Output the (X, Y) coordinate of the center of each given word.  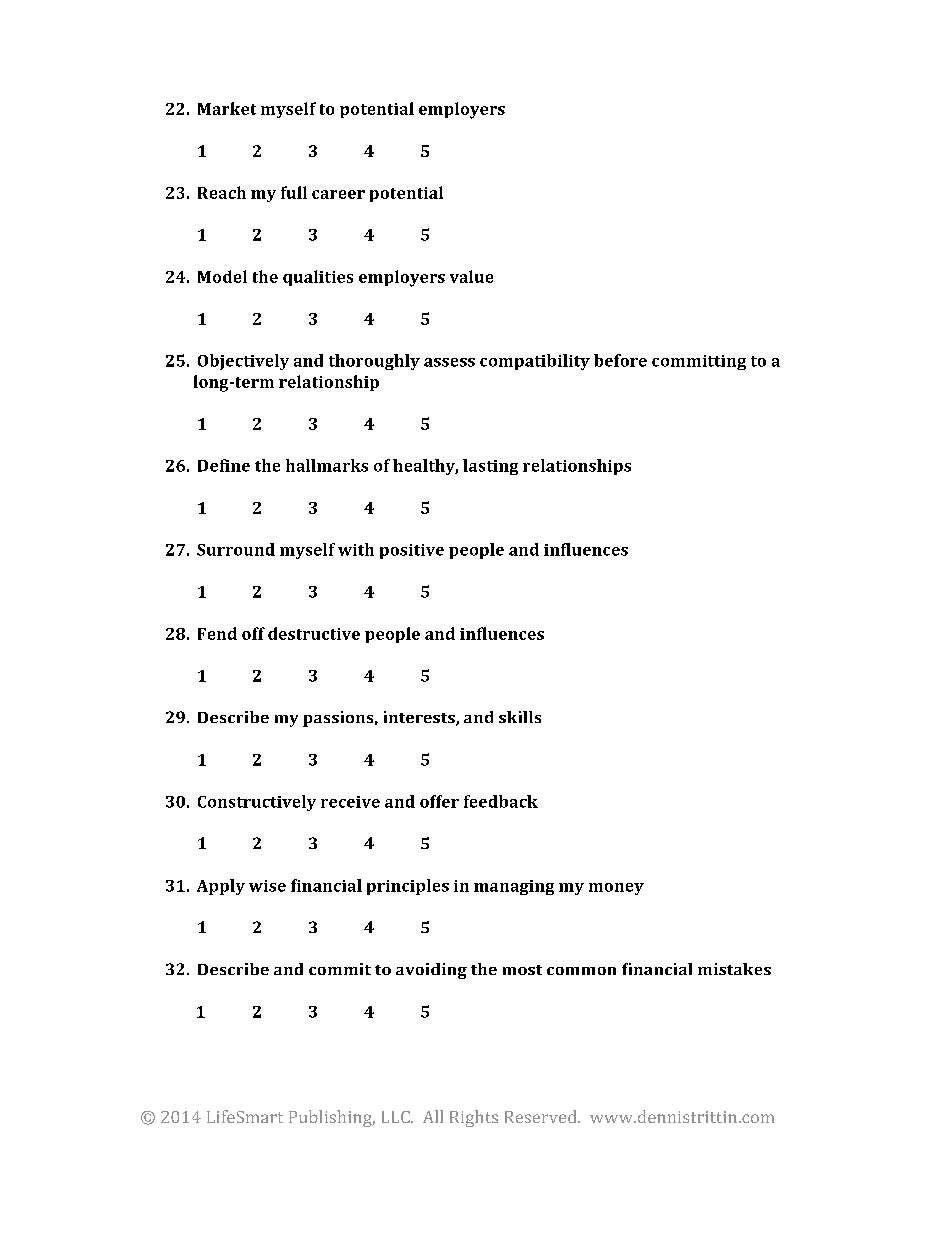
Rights (474, 1118)
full (294, 192)
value (471, 276)
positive (412, 551)
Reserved (542, 1116)
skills (520, 717)
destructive (314, 633)
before (620, 360)
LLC (397, 1117)
